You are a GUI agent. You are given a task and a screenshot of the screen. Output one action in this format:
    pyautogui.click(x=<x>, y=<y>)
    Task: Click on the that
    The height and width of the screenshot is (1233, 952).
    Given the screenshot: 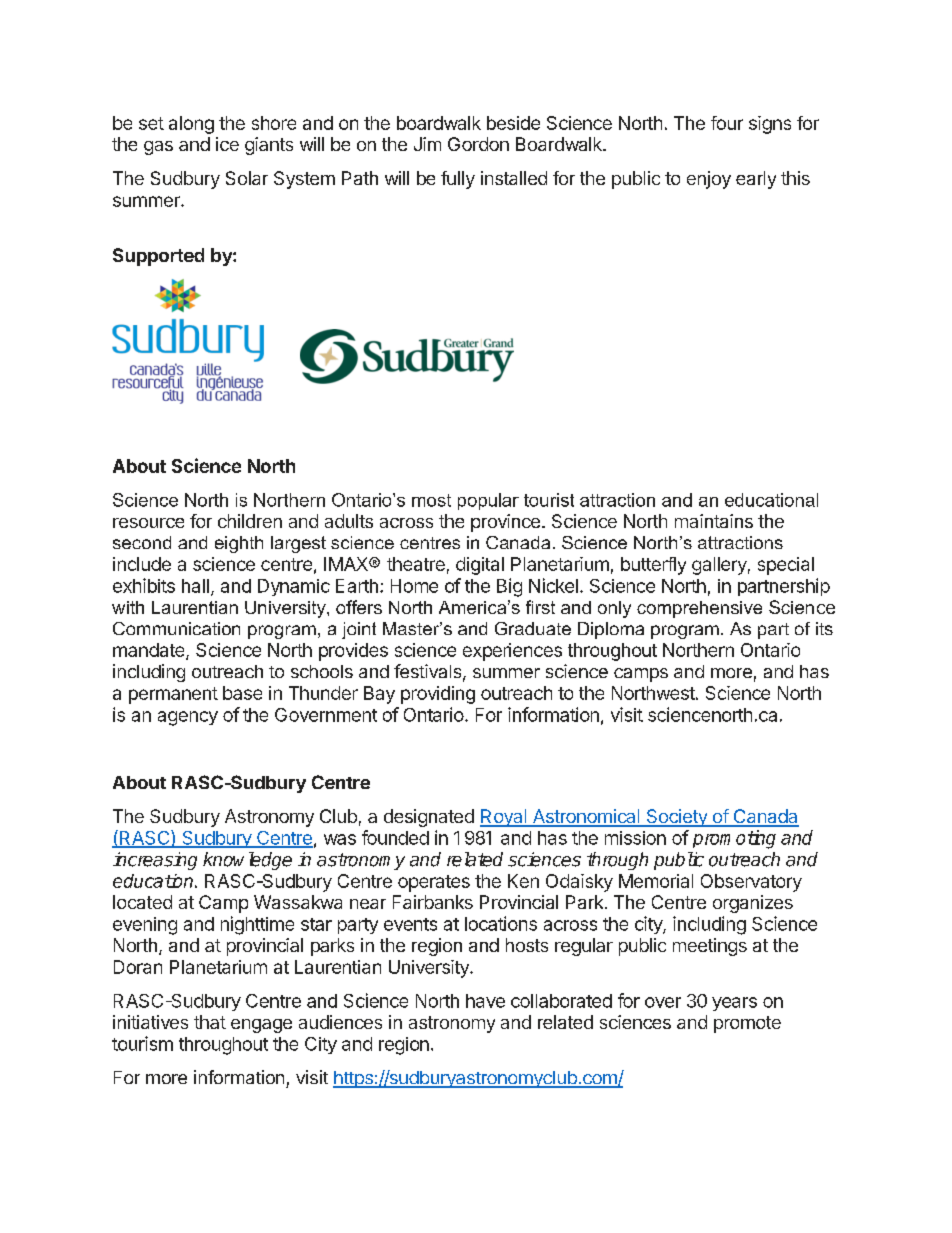 What is the action you would take?
    pyautogui.click(x=210, y=1022)
